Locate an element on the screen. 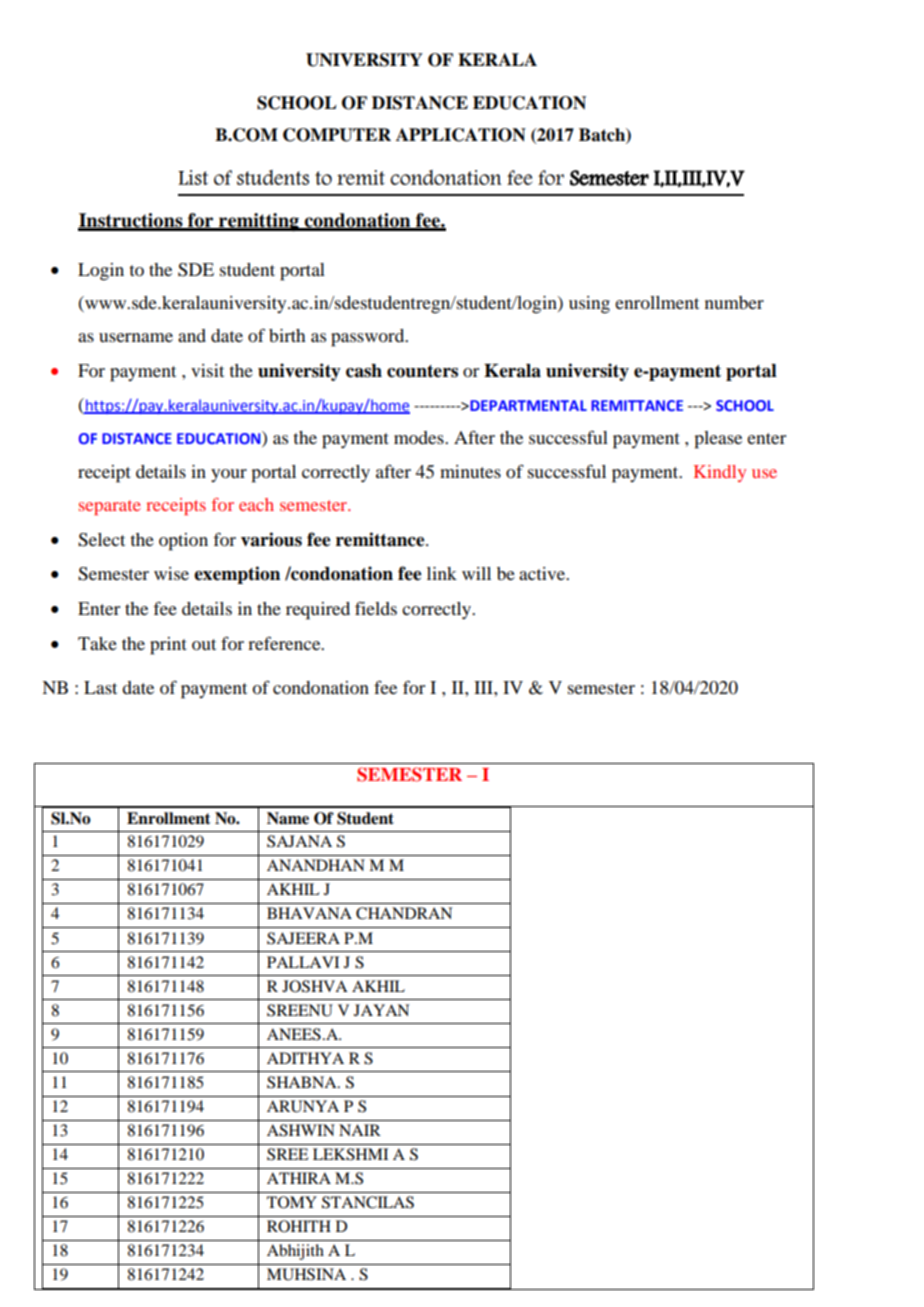 Image resolution: width=924 pixels, height=1307 pixels. Last is located at coordinates (100, 687).
